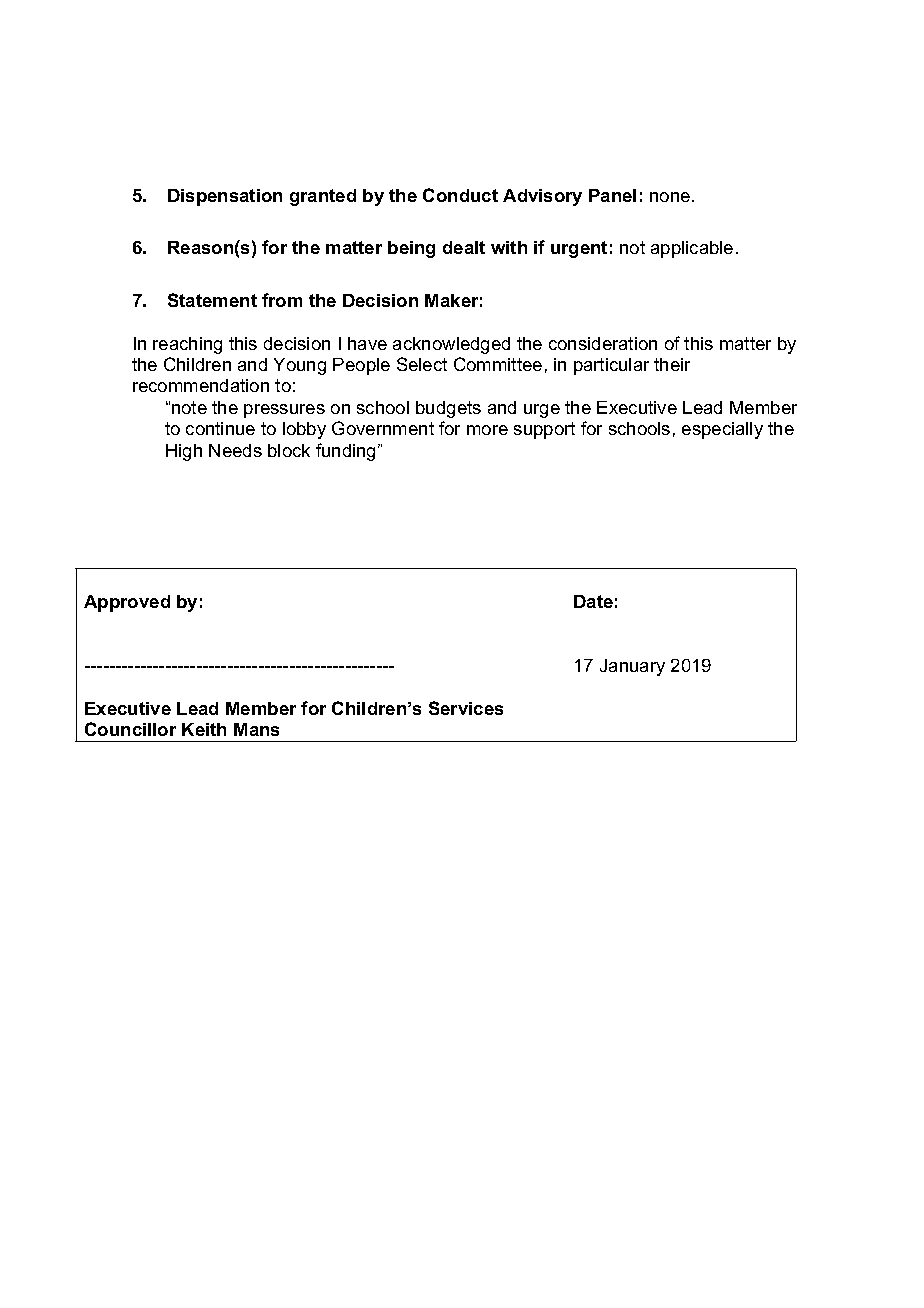  What do you see at coordinates (347, 452) in the page?
I see `funding` at bounding box center [347, 452].
